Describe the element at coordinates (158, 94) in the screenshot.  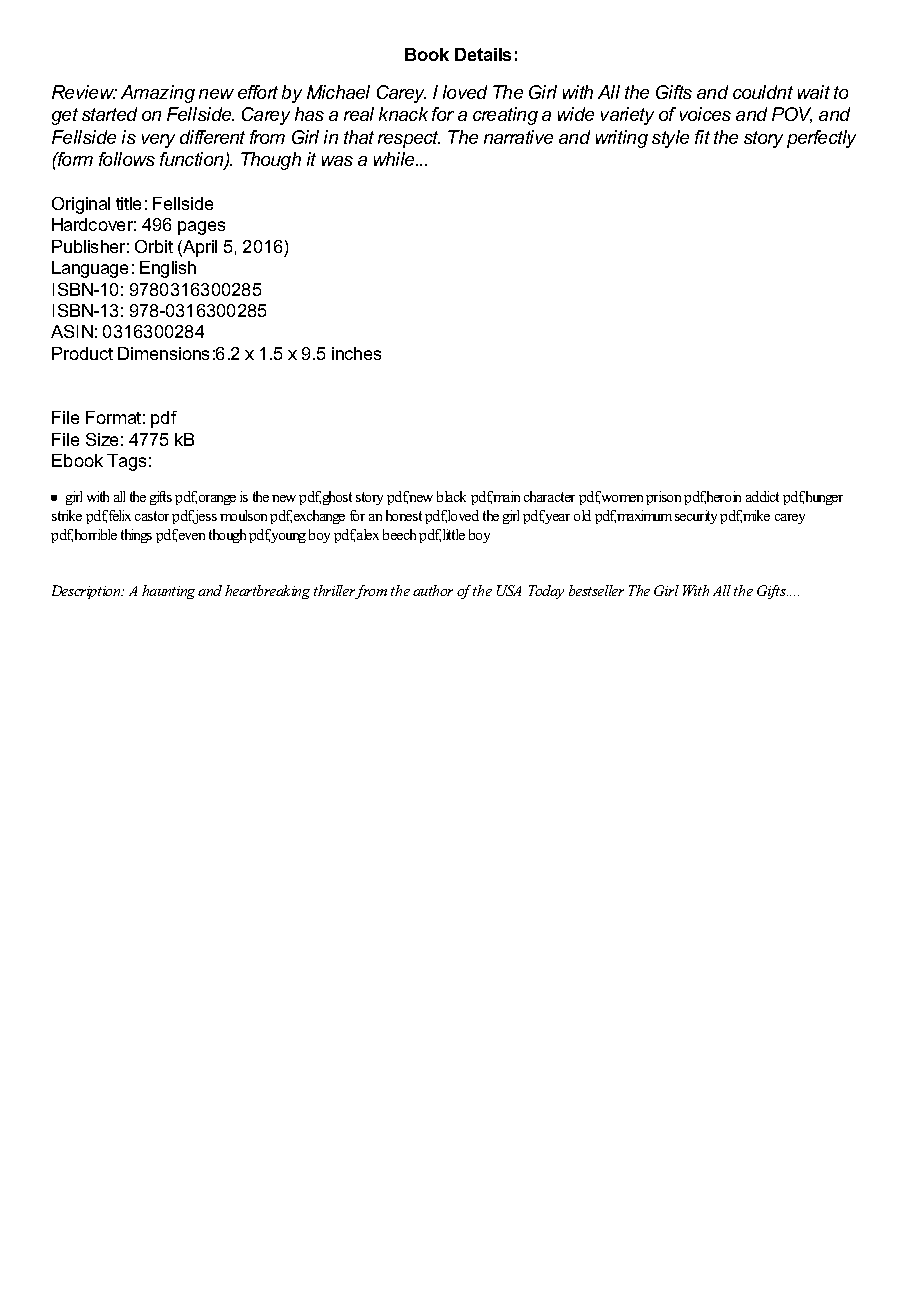
I see `Amazing` at that location.
